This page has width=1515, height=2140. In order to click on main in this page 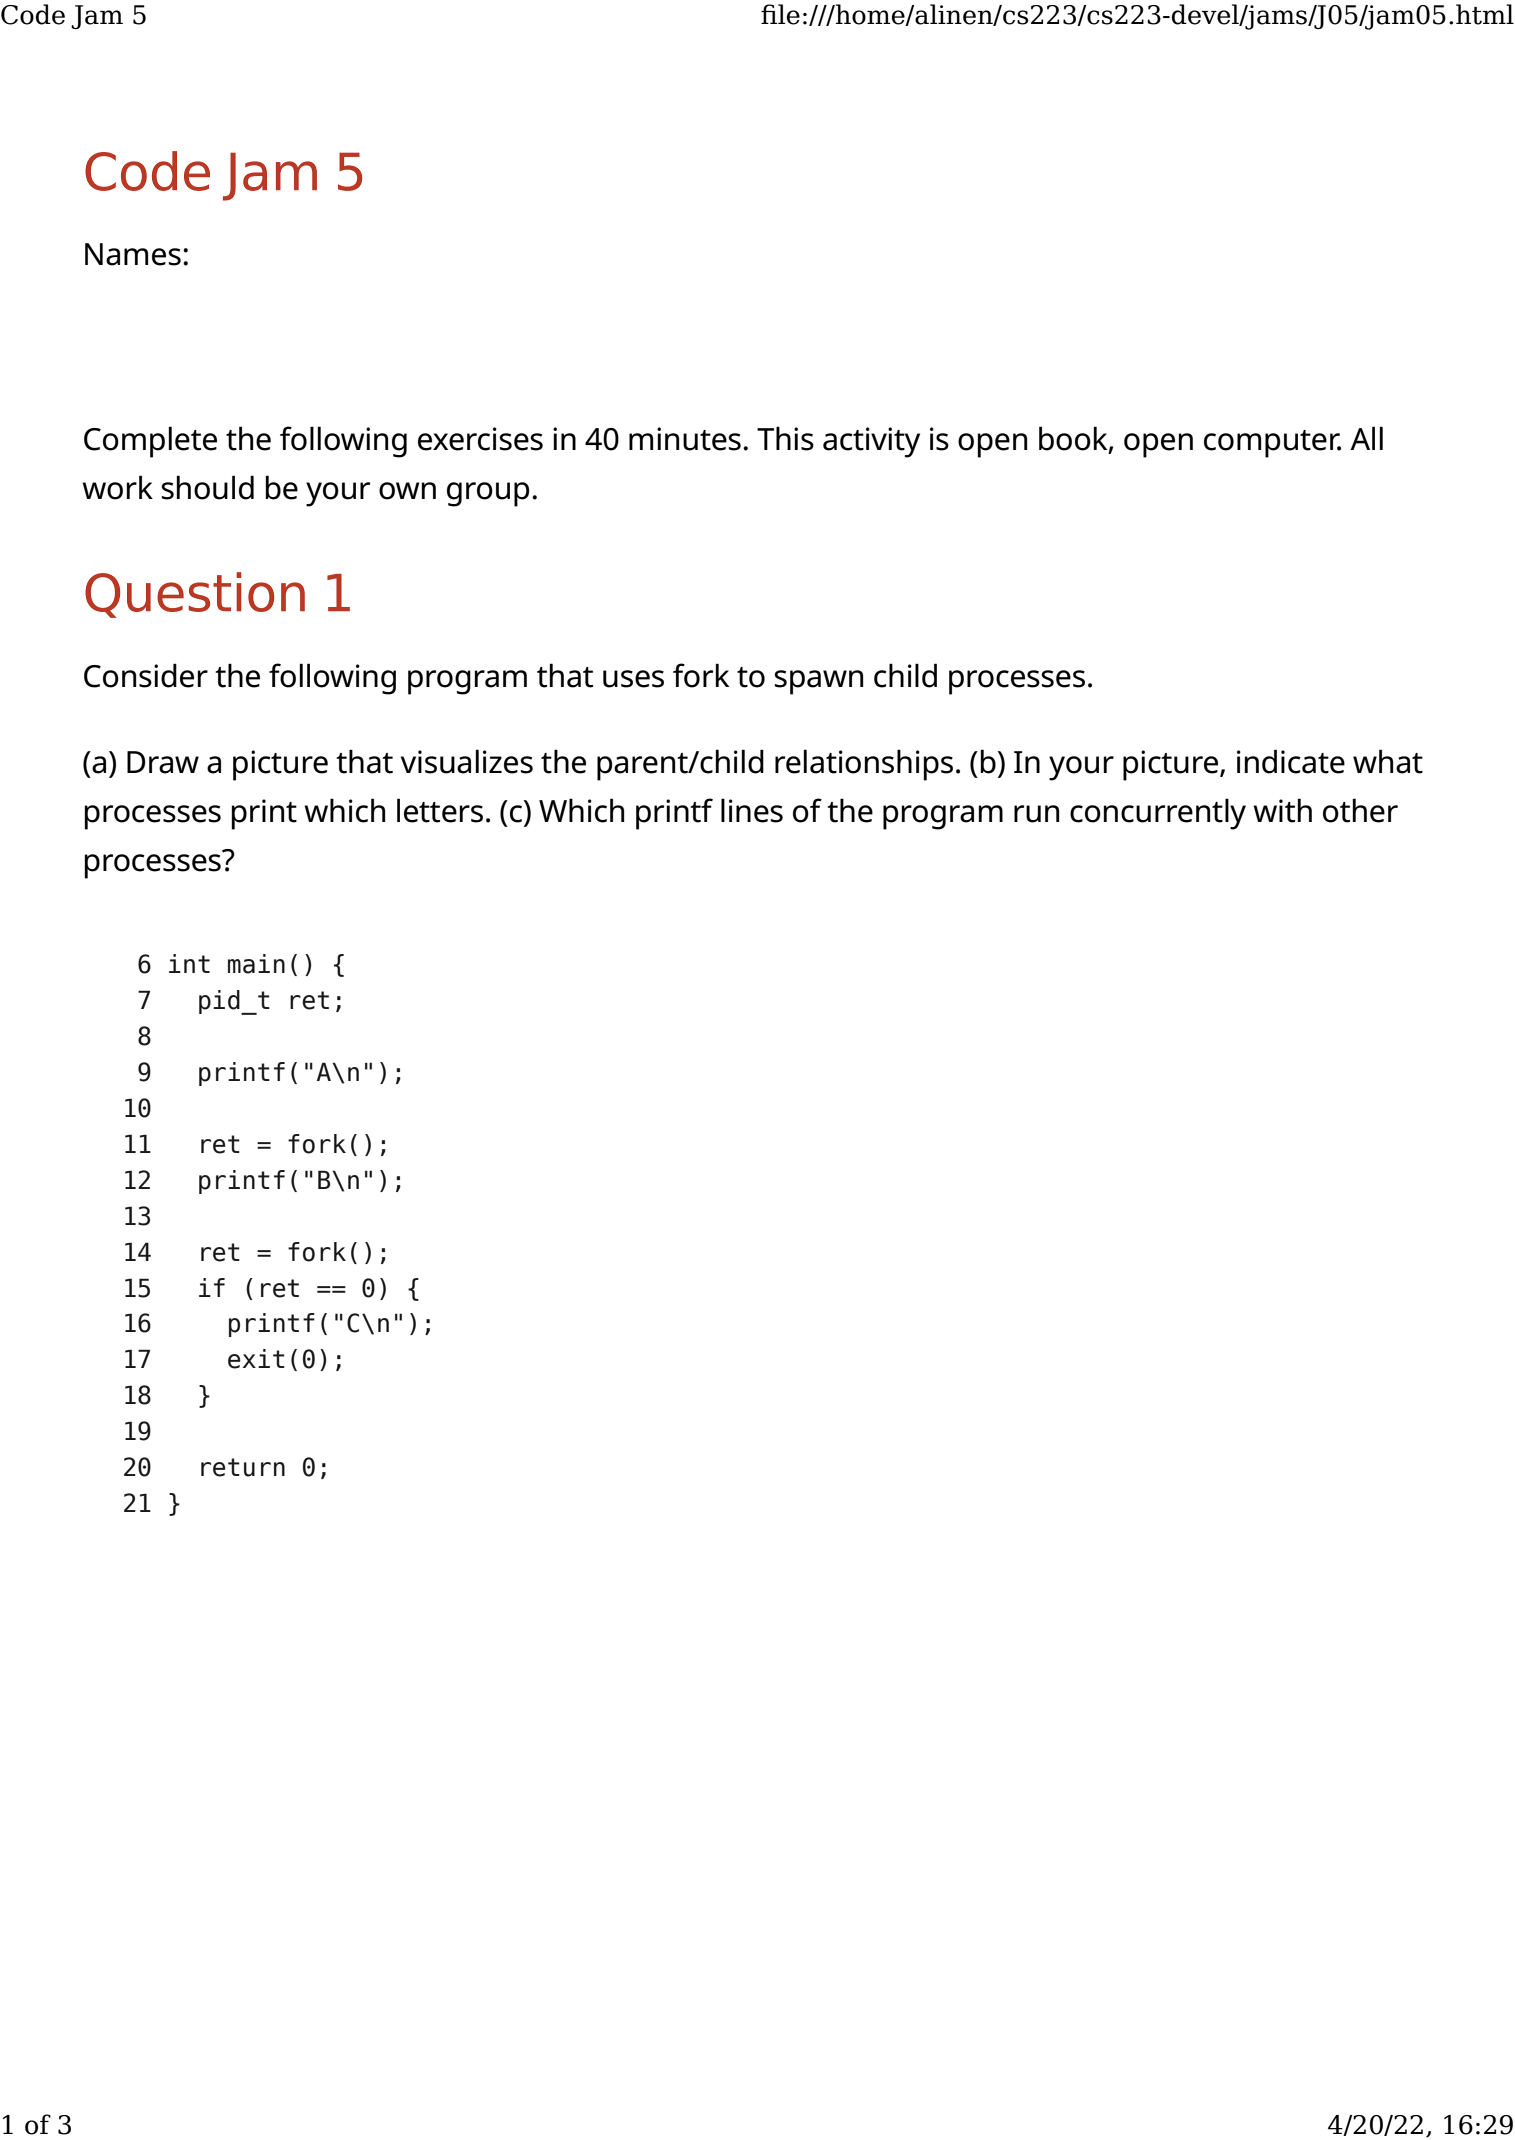, I will do `click(256, 964)`.
